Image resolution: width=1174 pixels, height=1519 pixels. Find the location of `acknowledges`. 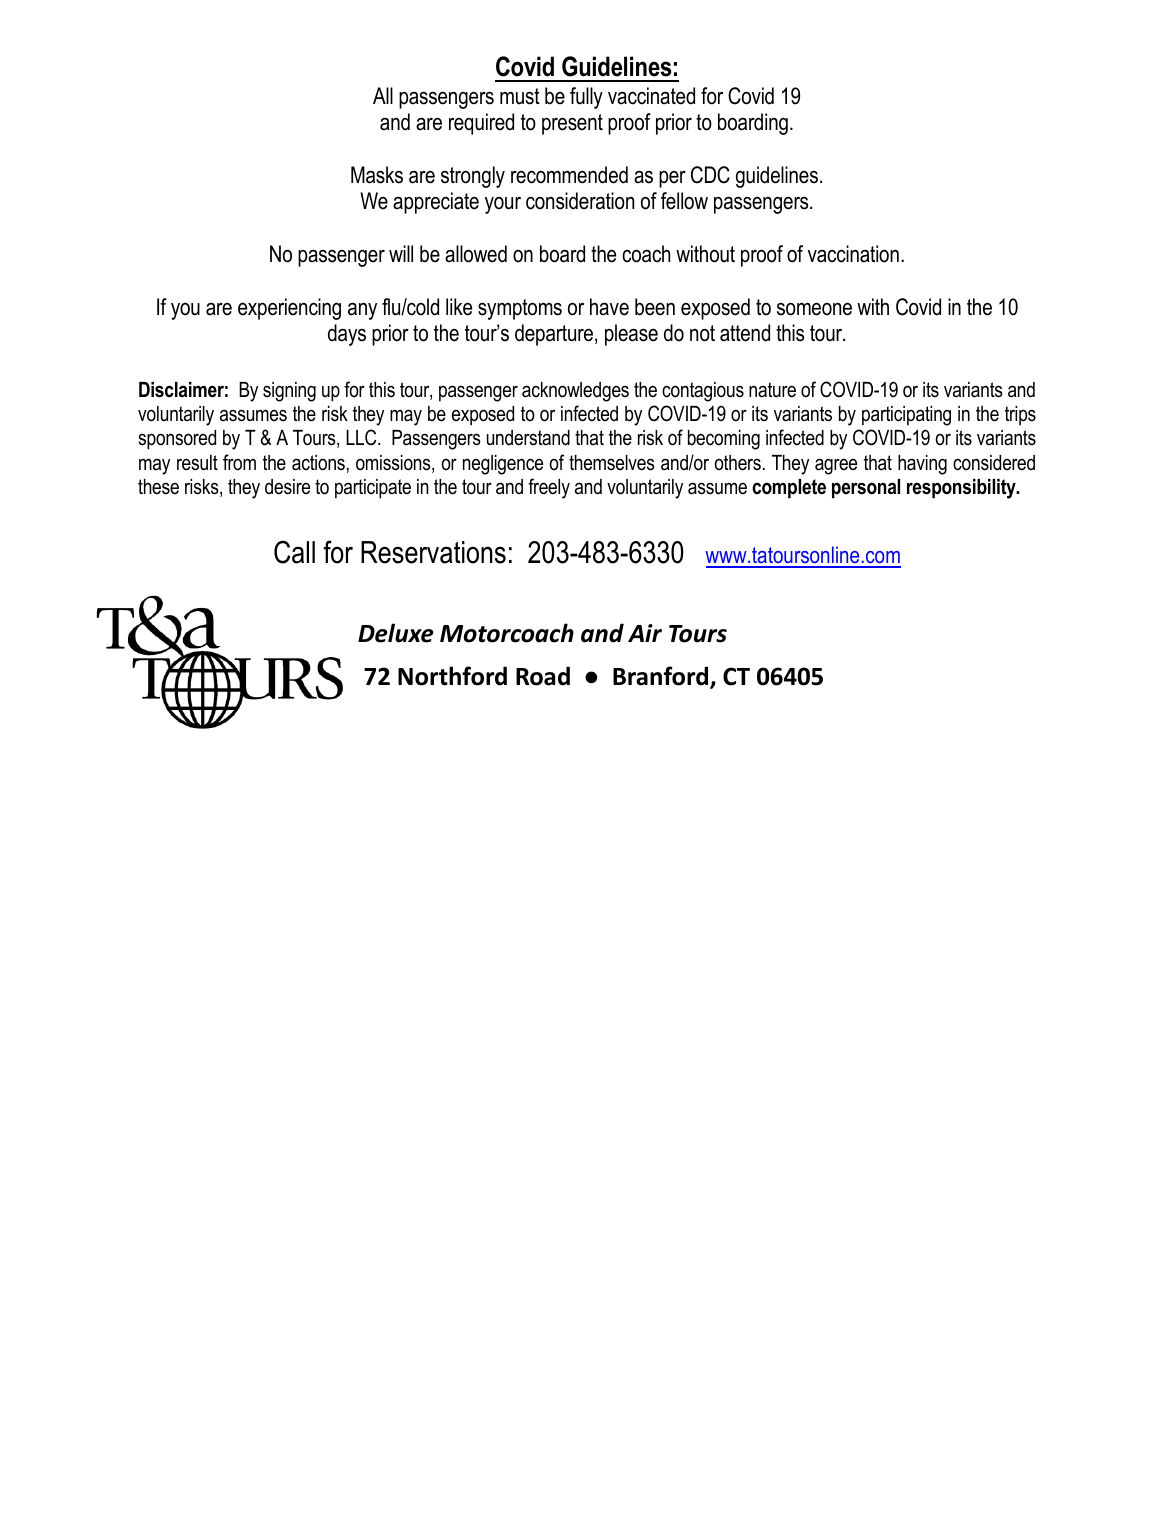

acknowledges is located at coordinates (575, 392).
